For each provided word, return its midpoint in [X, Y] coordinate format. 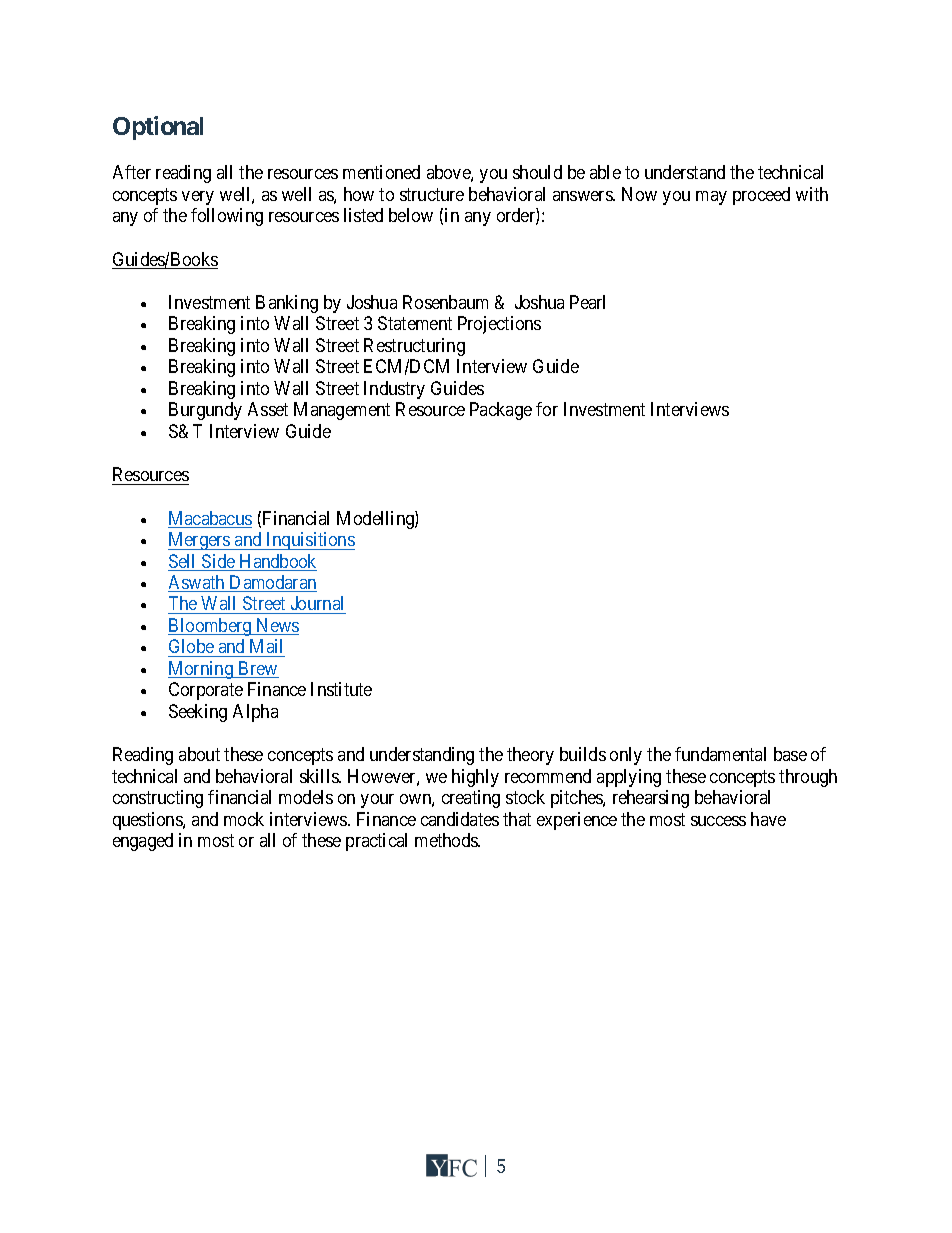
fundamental [720, 754]
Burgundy [205, 411]
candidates [460, 819]
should [537, 172]
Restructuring [414, 347]
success [718, 821]
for [547, 409]
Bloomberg [211, 627]
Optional [158, 128]
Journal [317, 603]
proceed [761, 196]
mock [244, 819]
